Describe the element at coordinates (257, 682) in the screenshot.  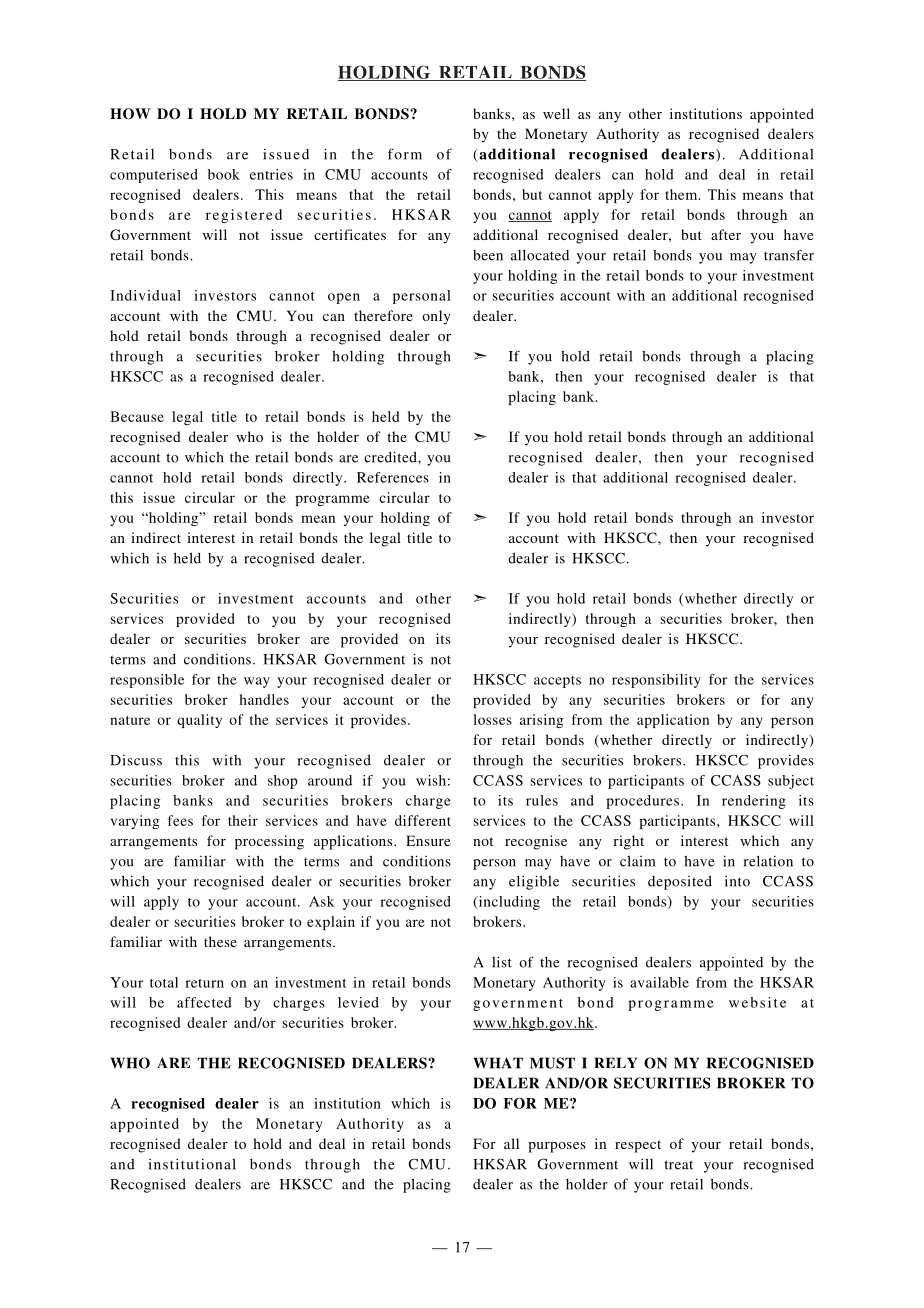
I see `way` at that location.
